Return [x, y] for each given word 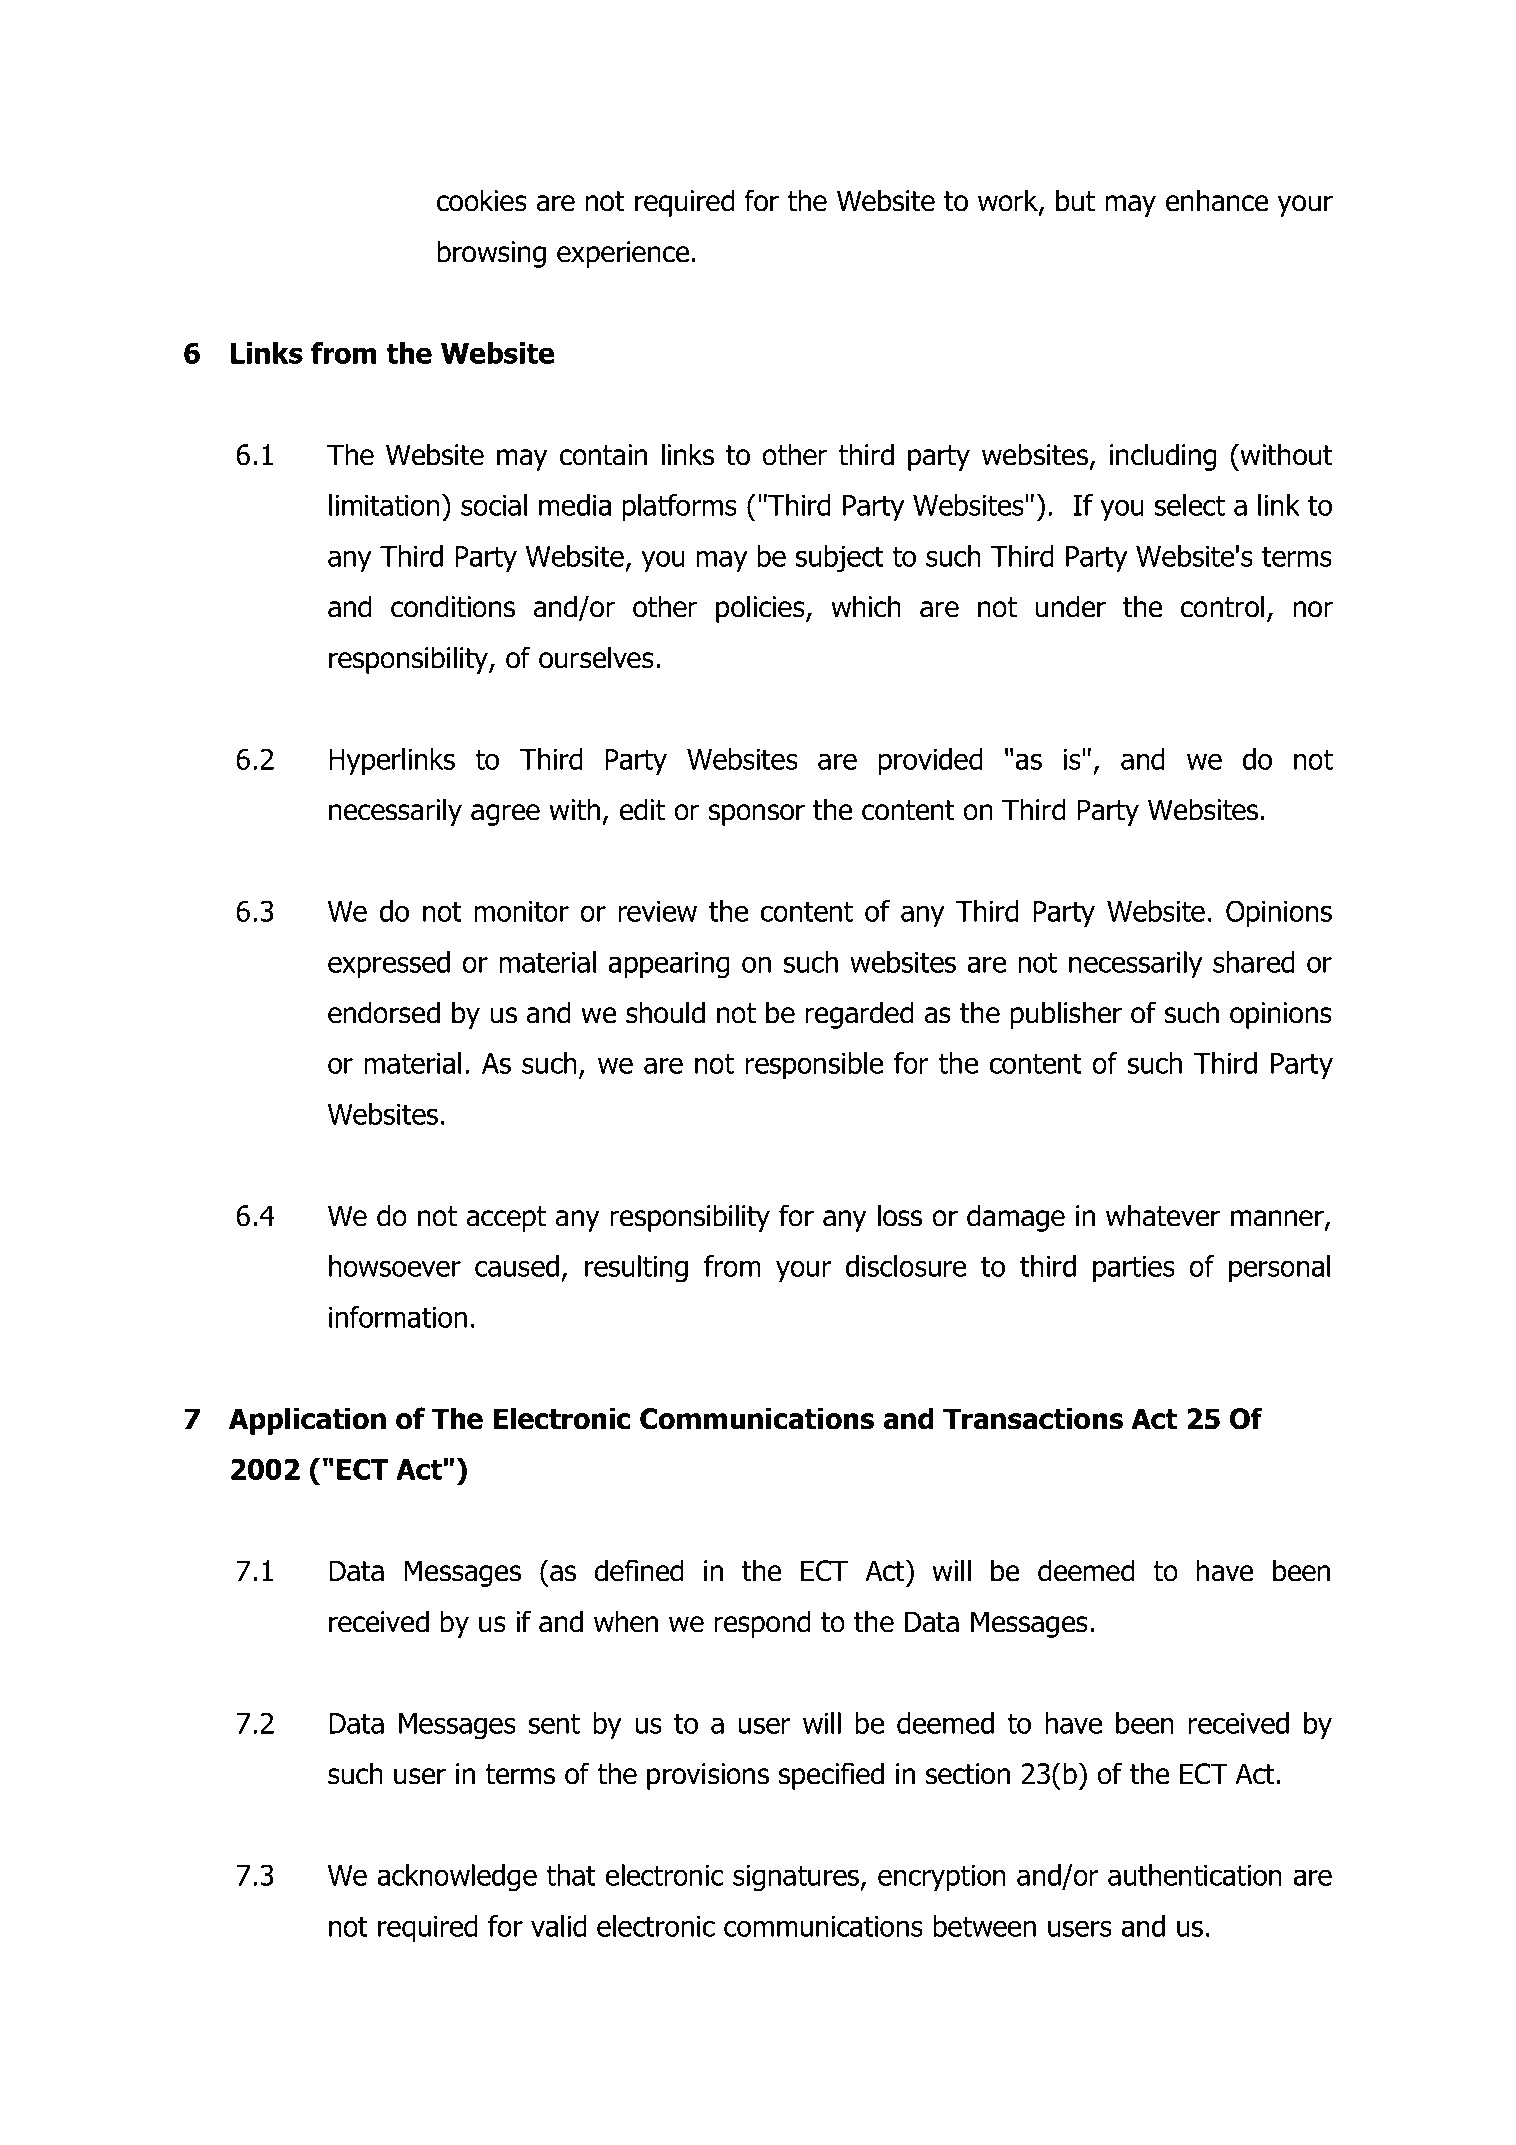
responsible [814, 1065]
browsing [492, 254]
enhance [1217, 200]
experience [623, 254]
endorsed [384, 1012]
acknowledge [457, 1878]
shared [1253, 962]
